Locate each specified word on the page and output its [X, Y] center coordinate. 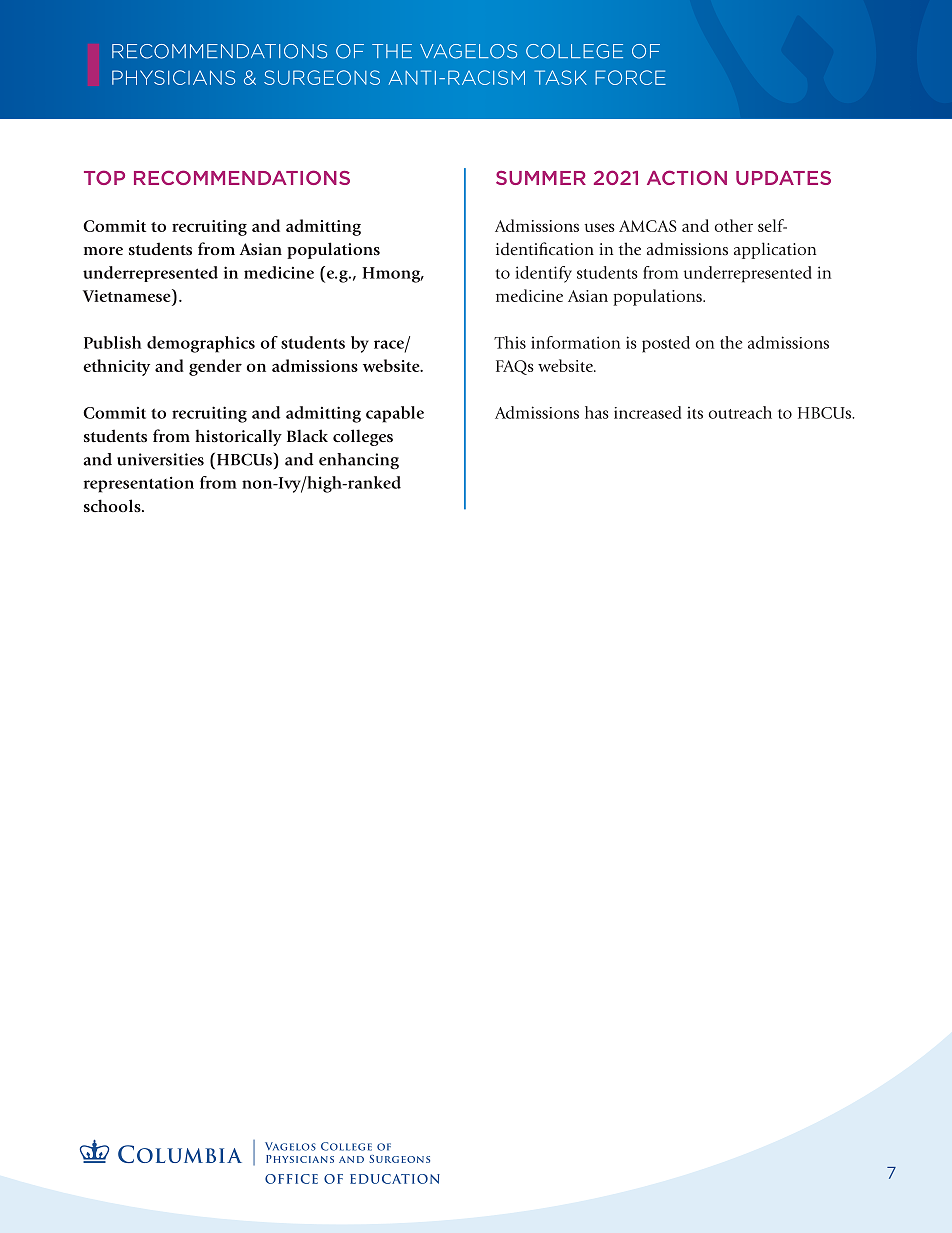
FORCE [630, 77]
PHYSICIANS [173, 77]
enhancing [359, 461]
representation [139, 484]
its [695, 413]
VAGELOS [468, 51]
